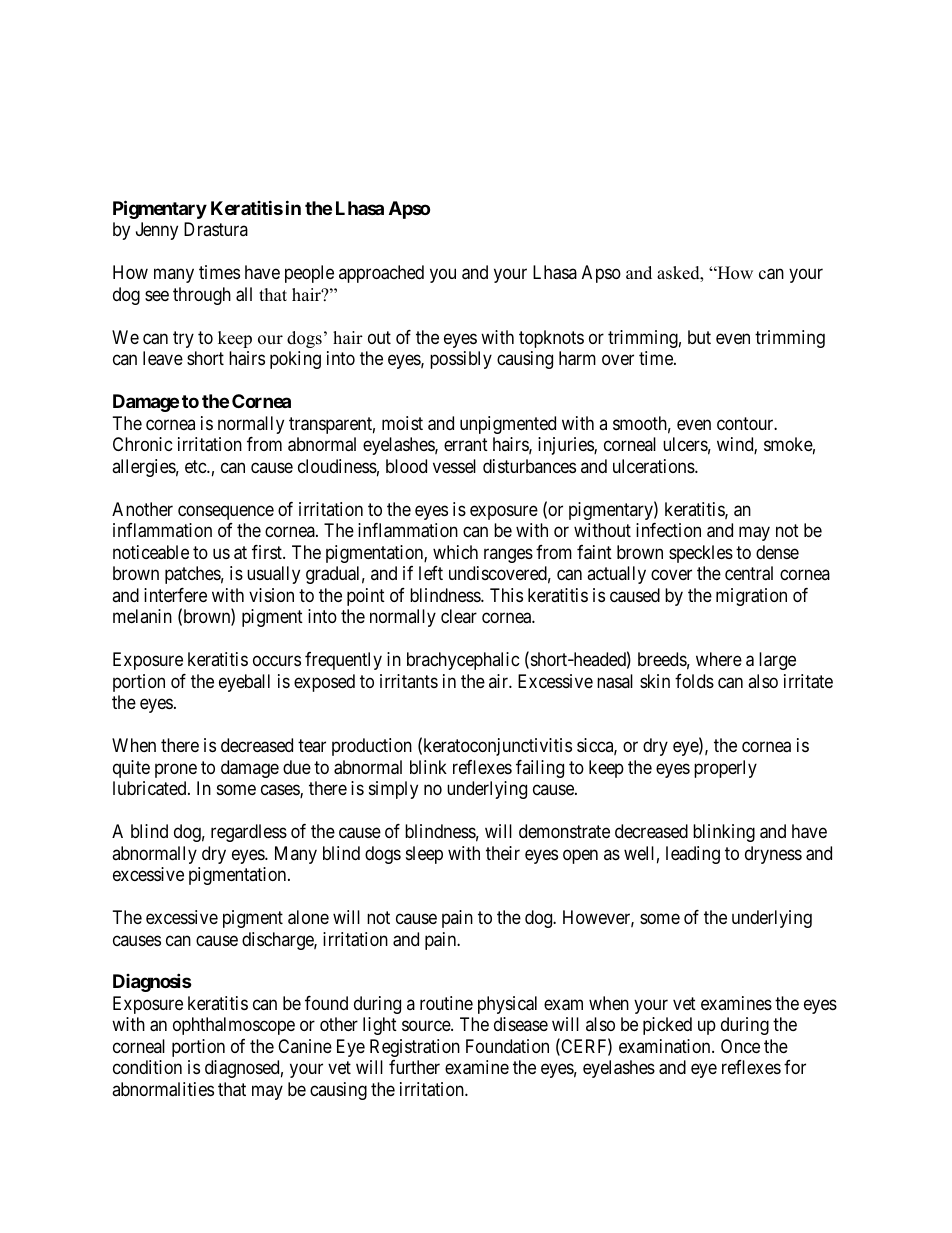 This page has width=952, height=1233. I want to click on through, so click(202, 296).
